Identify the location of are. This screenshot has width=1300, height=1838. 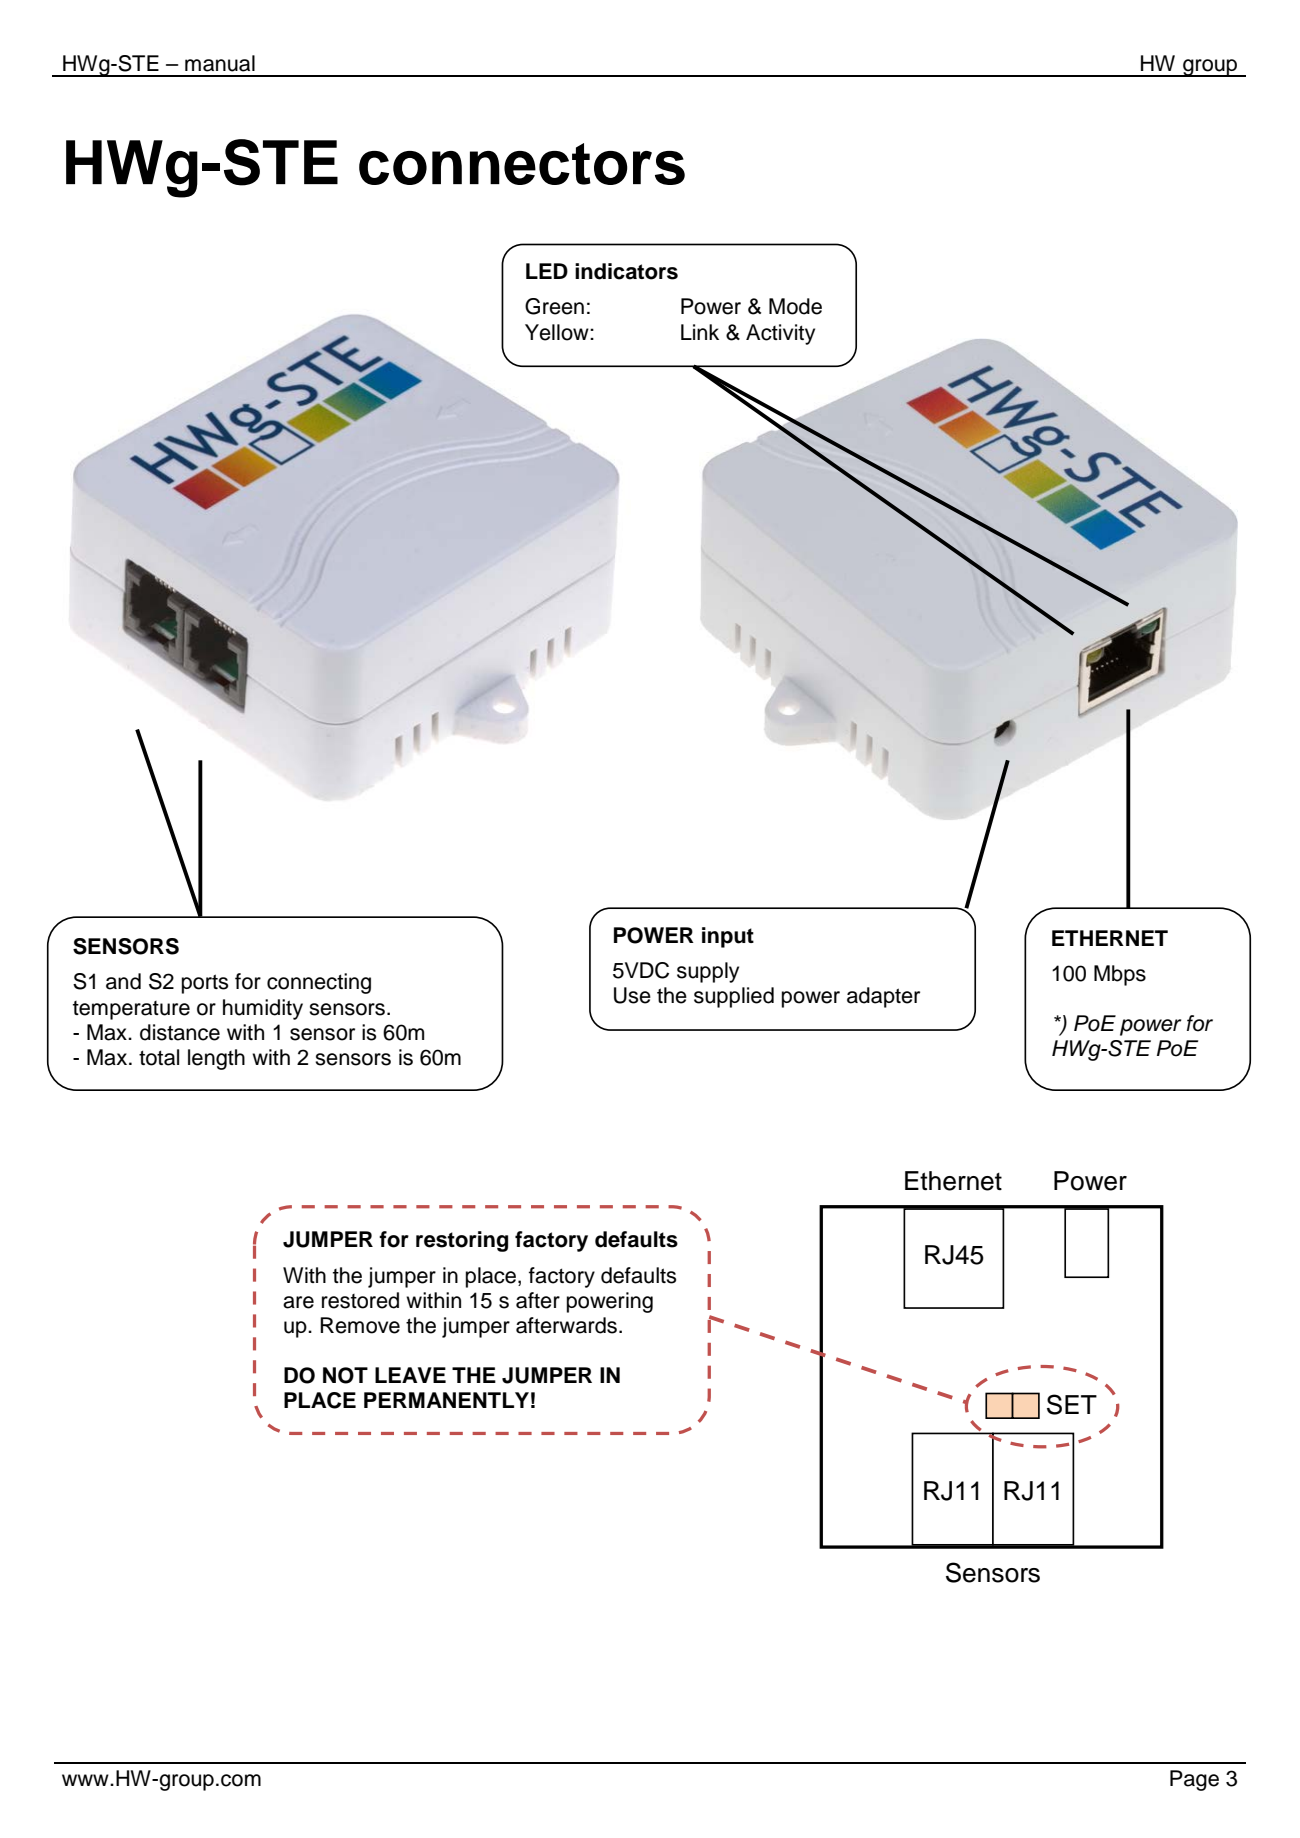
(298, 1302).
